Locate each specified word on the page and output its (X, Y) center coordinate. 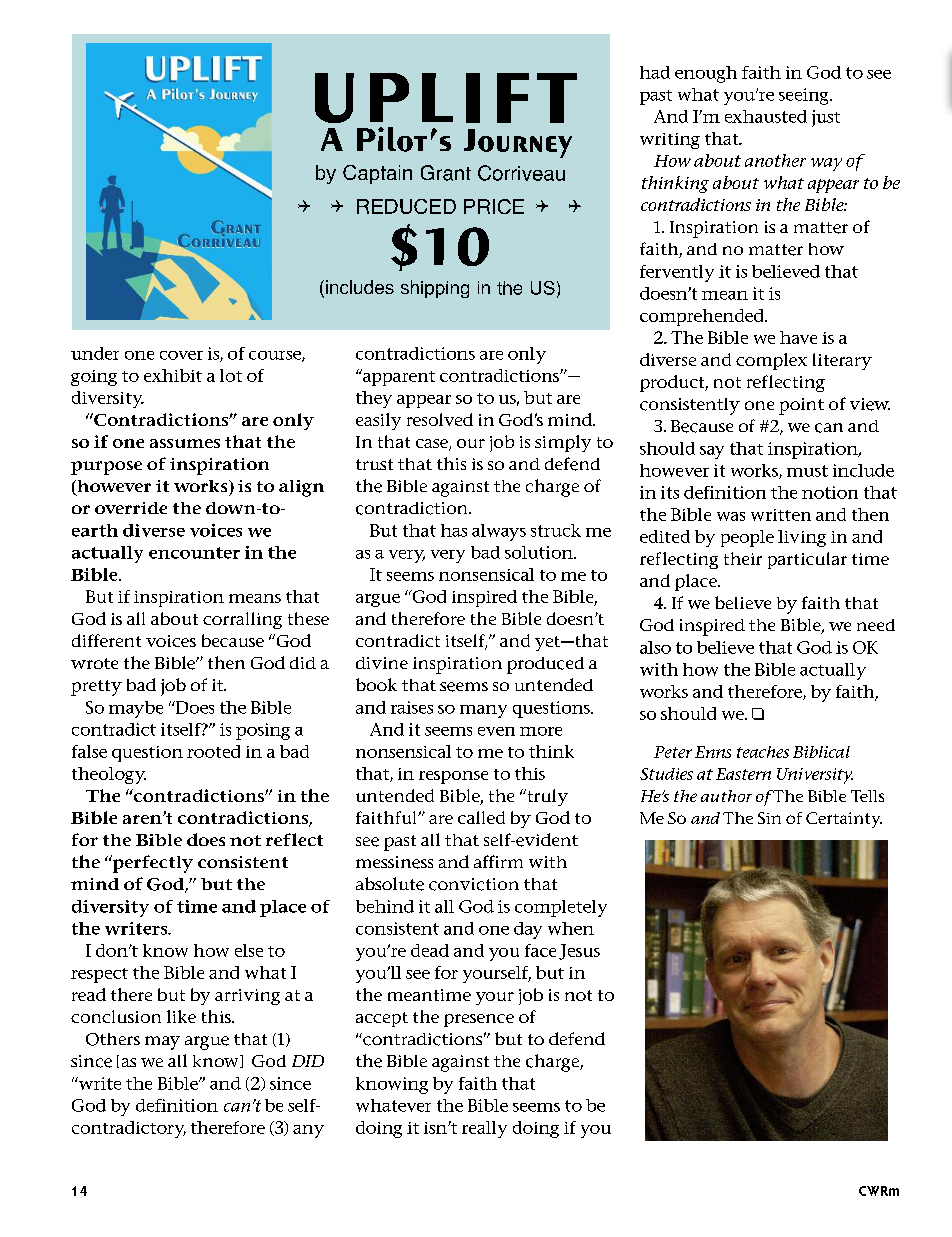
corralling (242, 620)
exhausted (766, 116)
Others (113, 1039)
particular (807, 560)
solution (540, 552)
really (484, 1129)
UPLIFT (446, 98)
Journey (518, 143)
